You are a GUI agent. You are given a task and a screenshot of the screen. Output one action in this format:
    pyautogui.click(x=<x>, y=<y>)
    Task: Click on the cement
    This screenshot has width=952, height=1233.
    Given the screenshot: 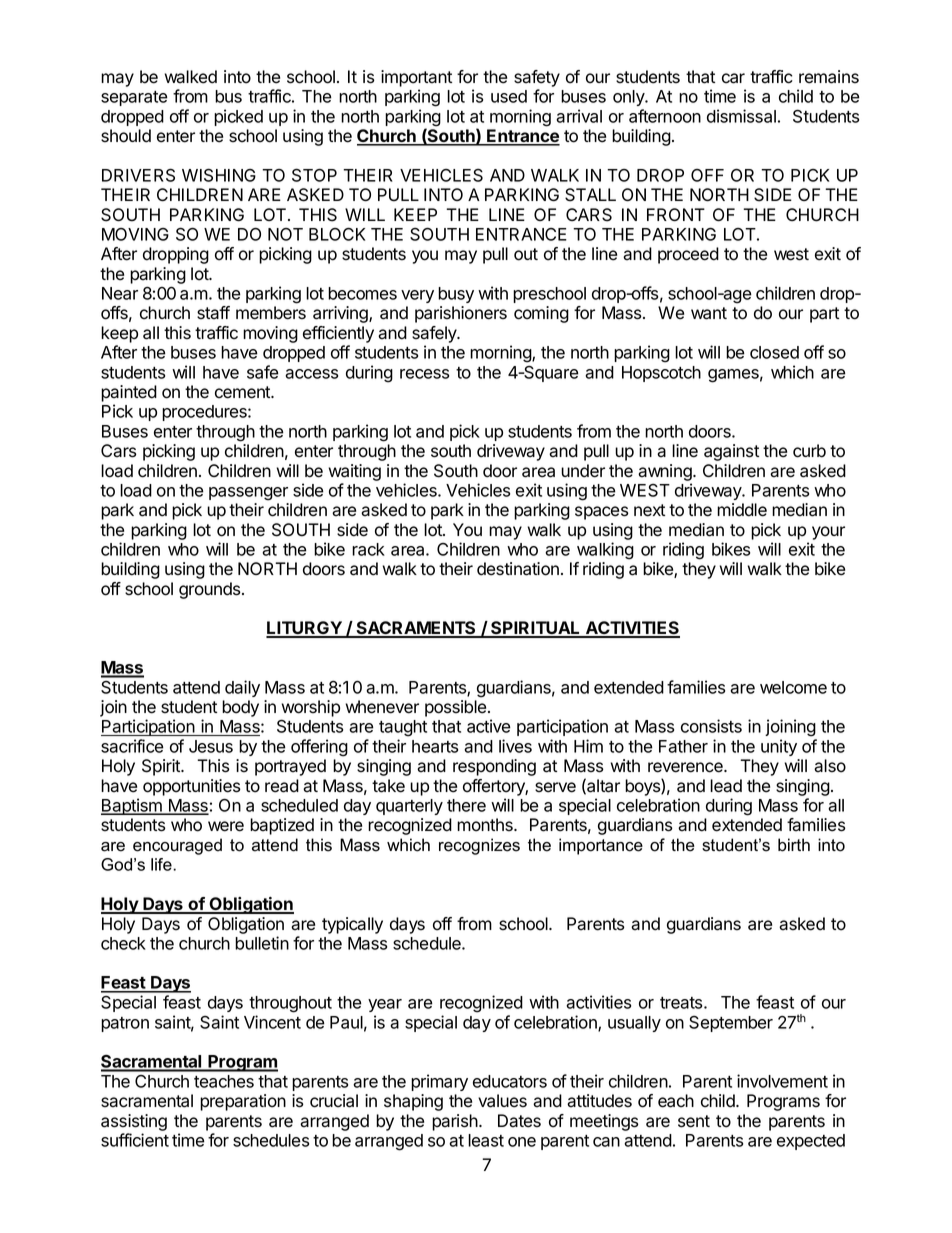 What is the action you would take?
    pyautogui.click(x=243, y=392)
